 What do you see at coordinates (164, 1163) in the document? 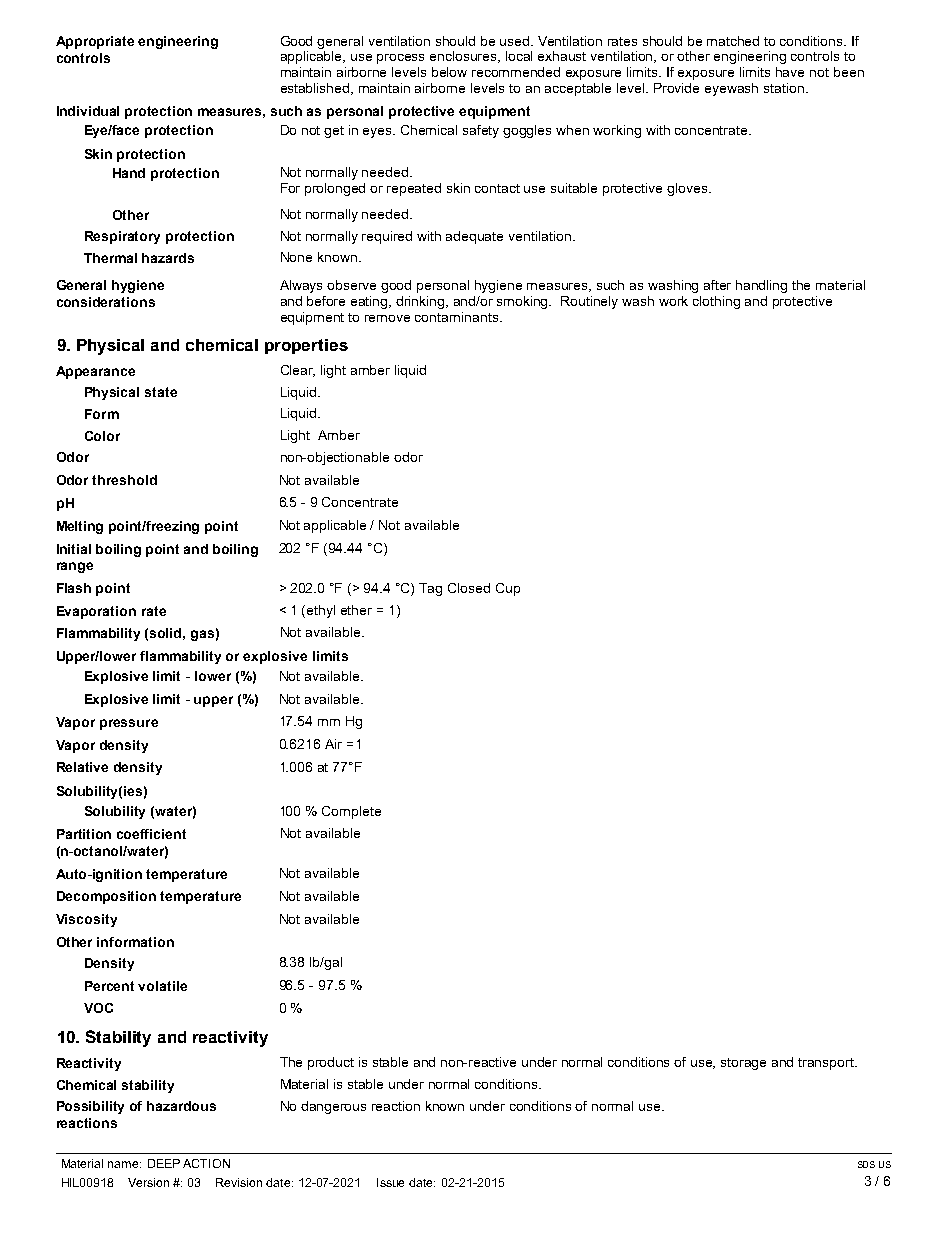
I see `DEEP` at bounding box center [164, 1163].
